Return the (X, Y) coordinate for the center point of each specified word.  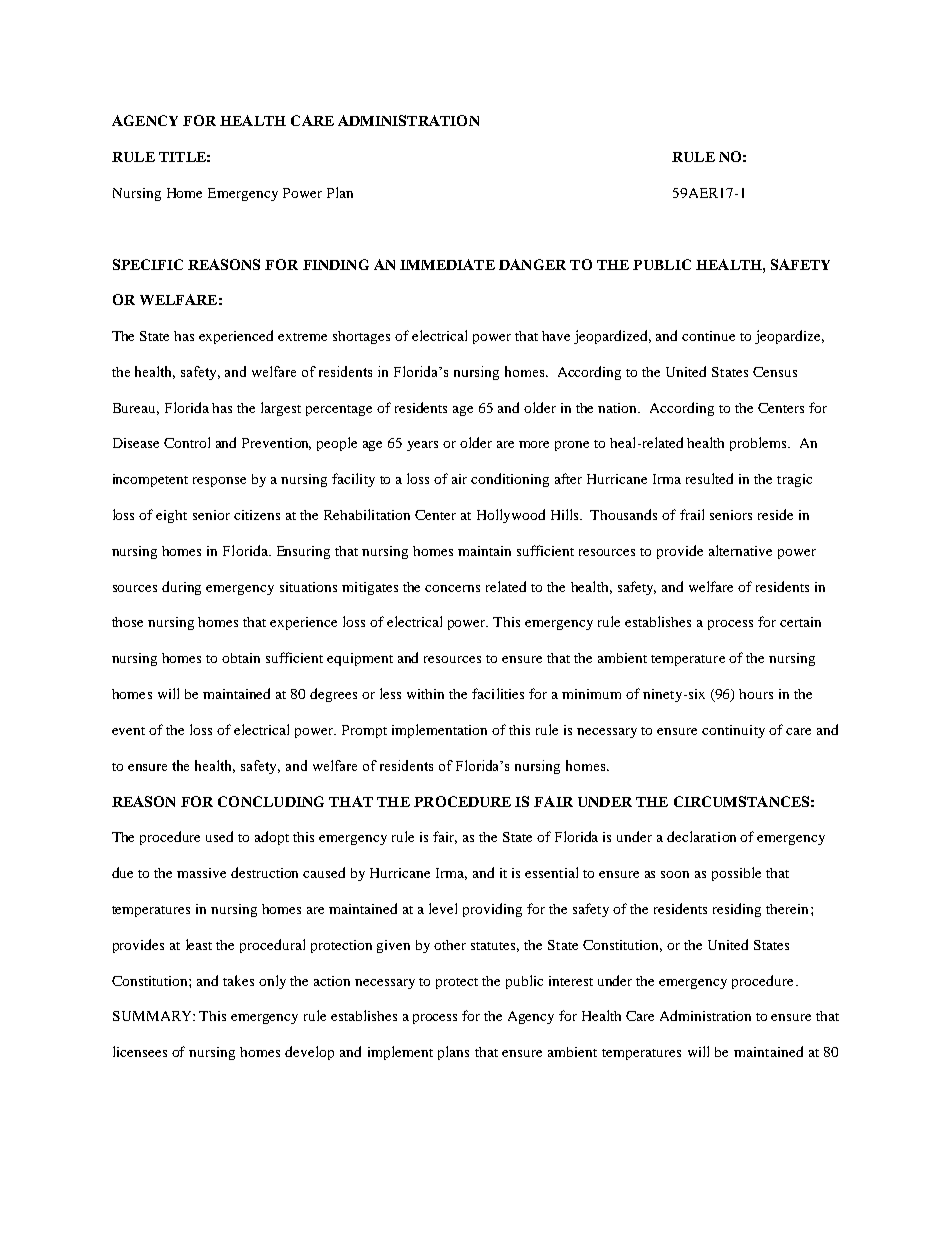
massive (201, 873)
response (219, 482)
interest (571, 981)
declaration (701, 836)
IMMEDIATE (447, 264)
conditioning (510, 480)
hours (756, 694)
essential (551, 872)
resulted (709, 478)
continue (708, 336)
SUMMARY (153, 1016)
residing (737, 910)
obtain (241, 658)
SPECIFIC (148, 264)
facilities (498, 693)
